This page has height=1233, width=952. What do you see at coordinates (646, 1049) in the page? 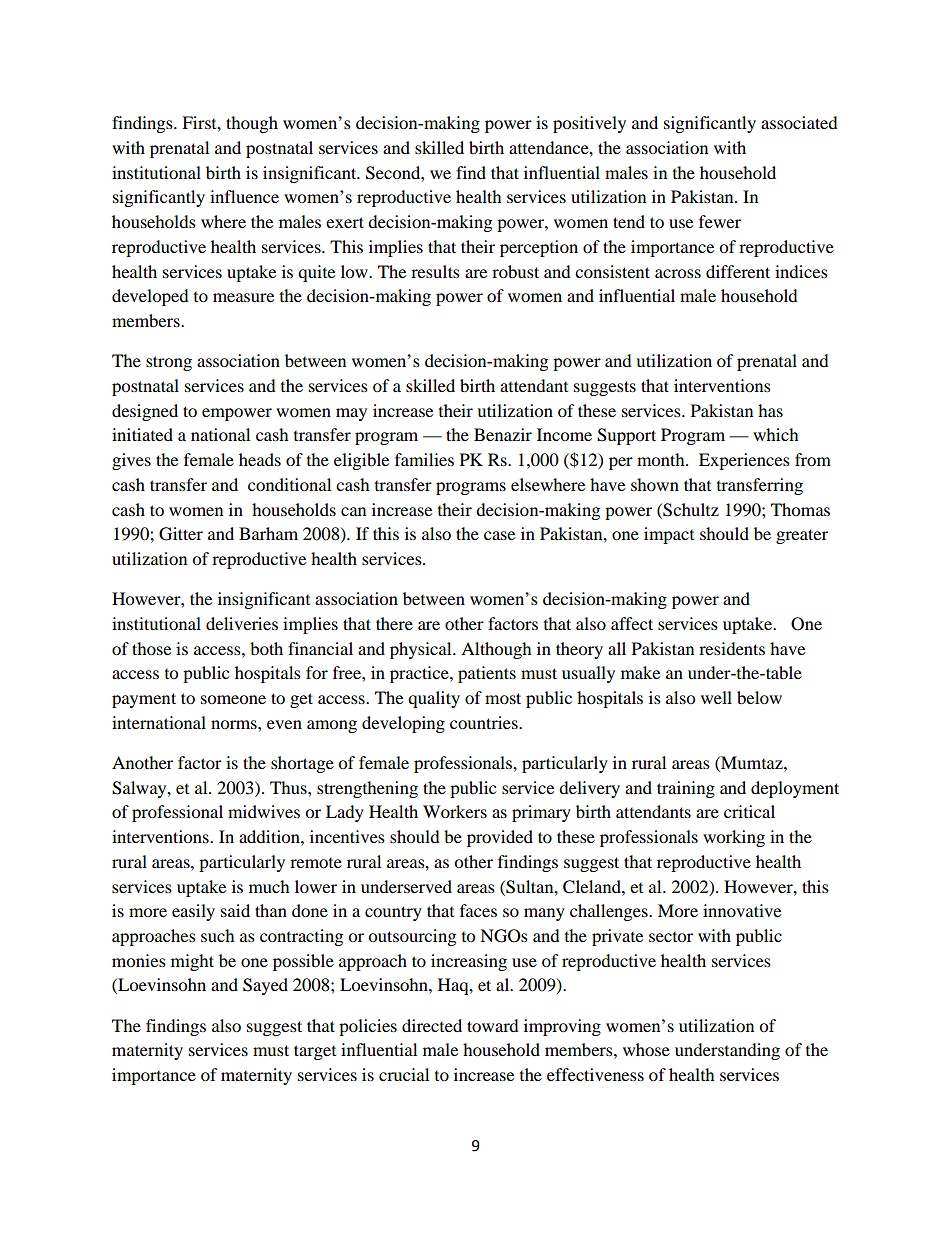
I see `whose` at bounding box center [646, 1049].
